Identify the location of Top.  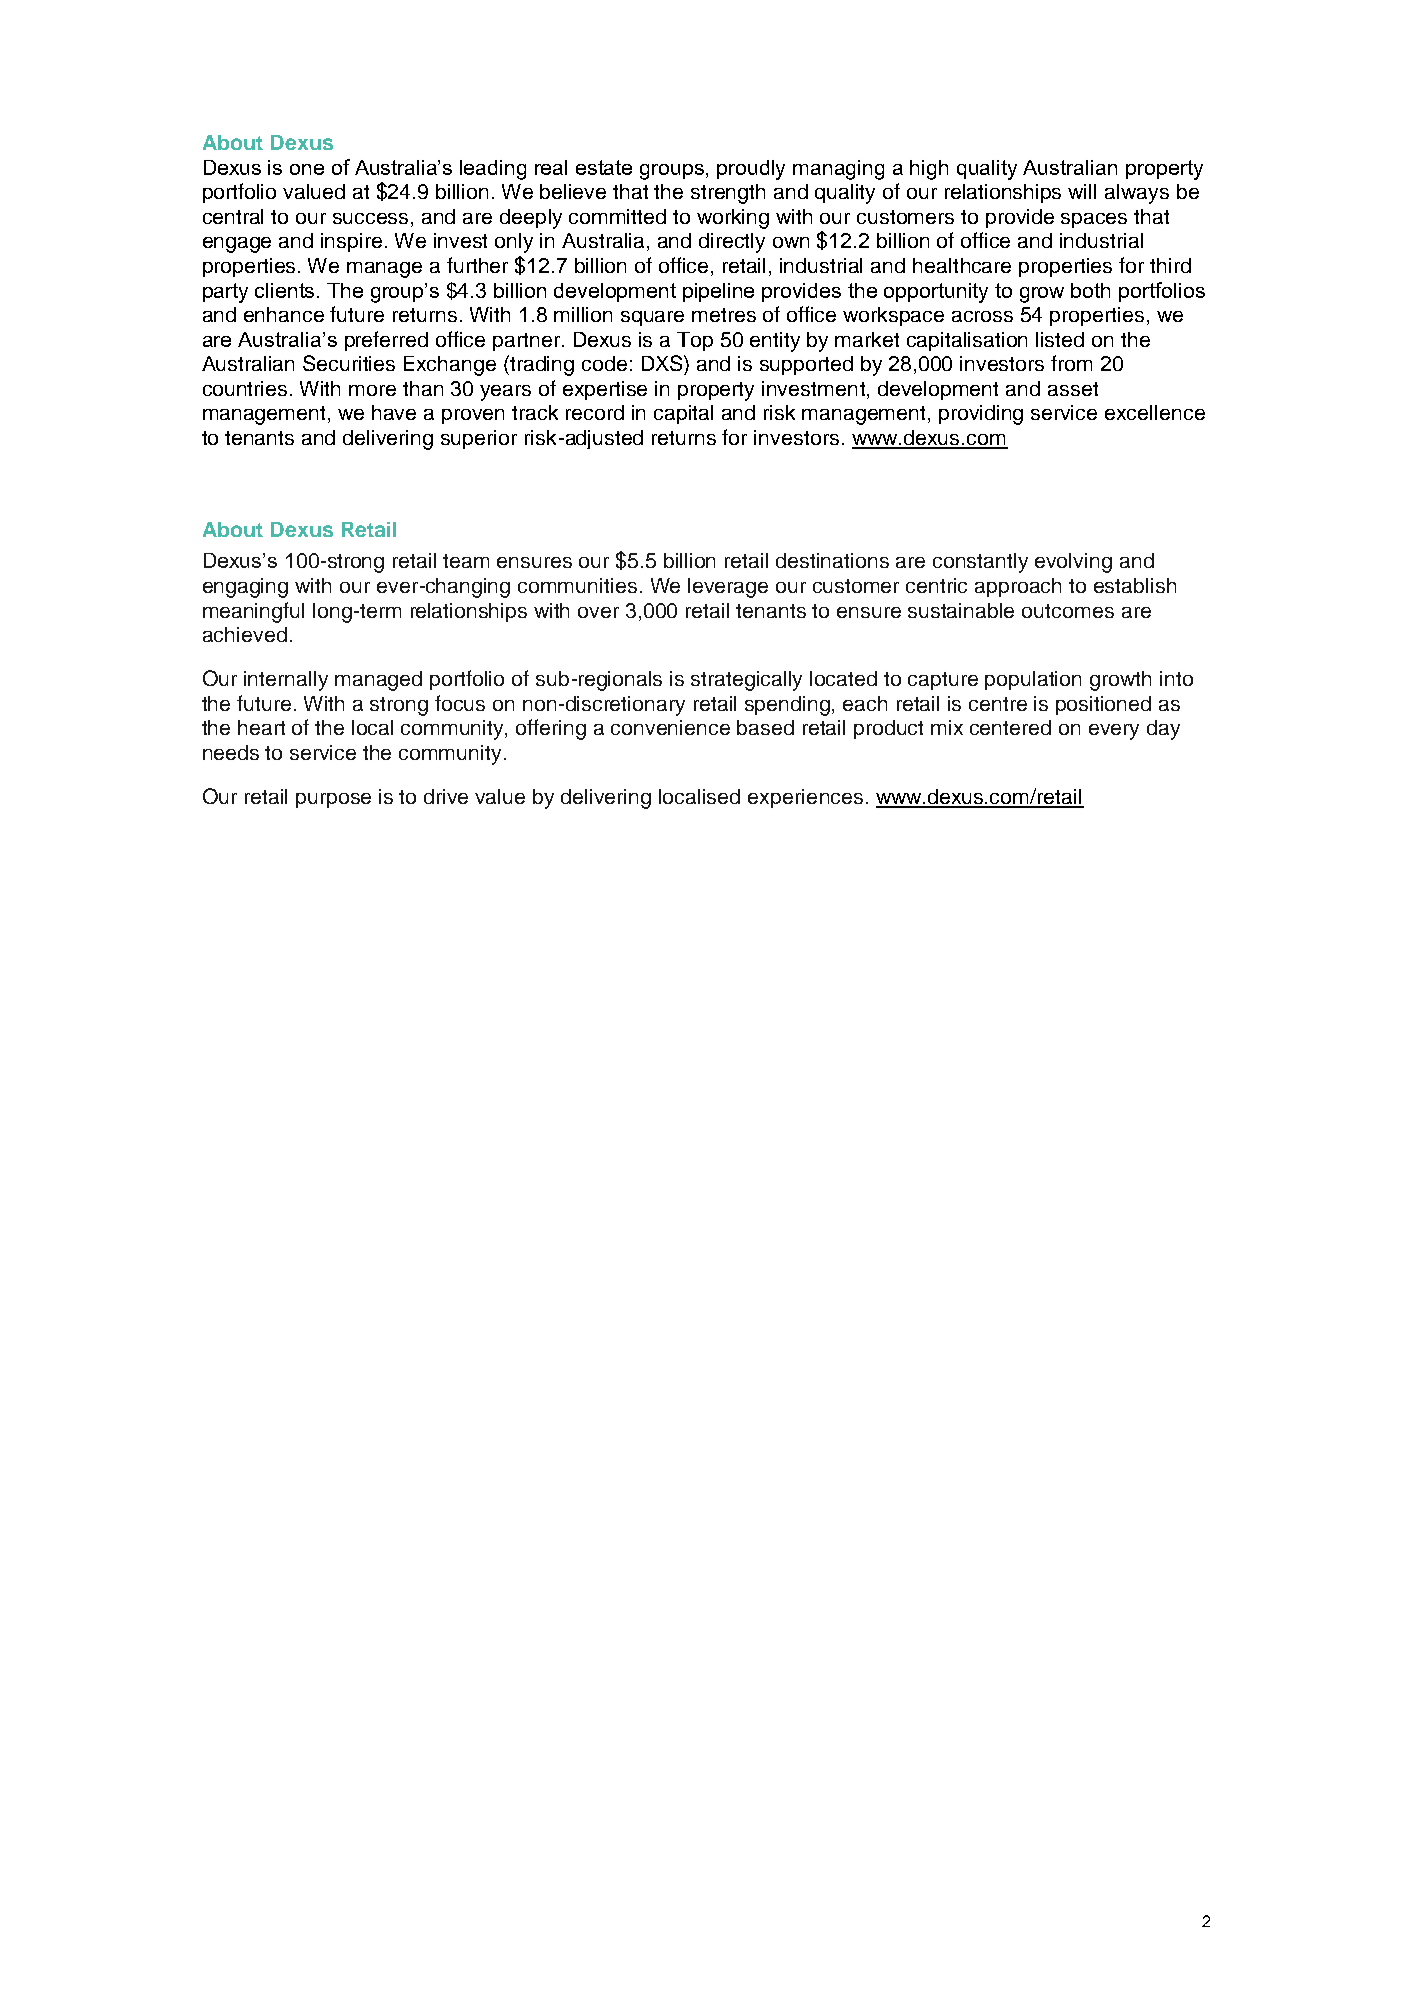
(695, 341).
